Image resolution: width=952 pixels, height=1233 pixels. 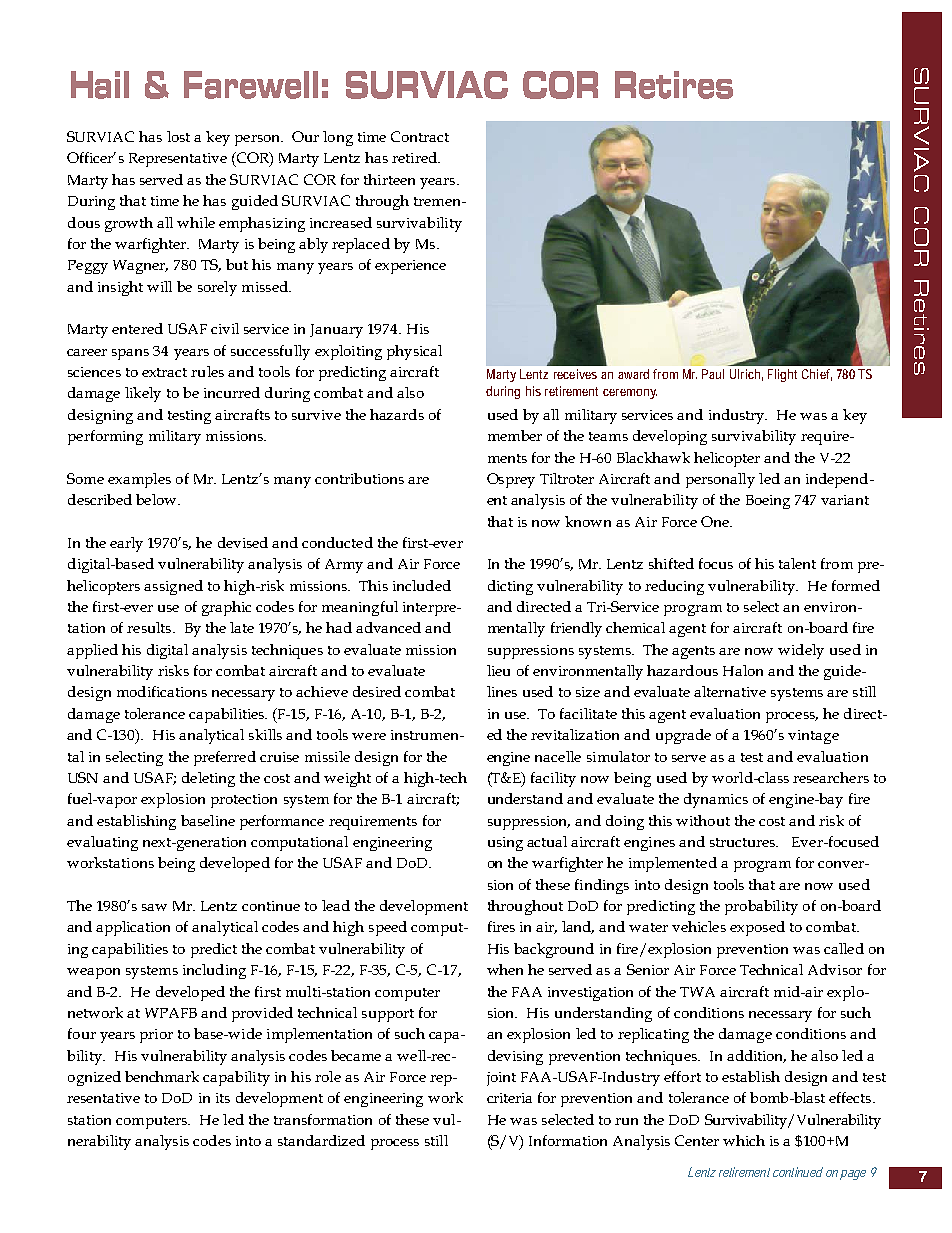 I want to click on which, so click(x=744, y=1140).
